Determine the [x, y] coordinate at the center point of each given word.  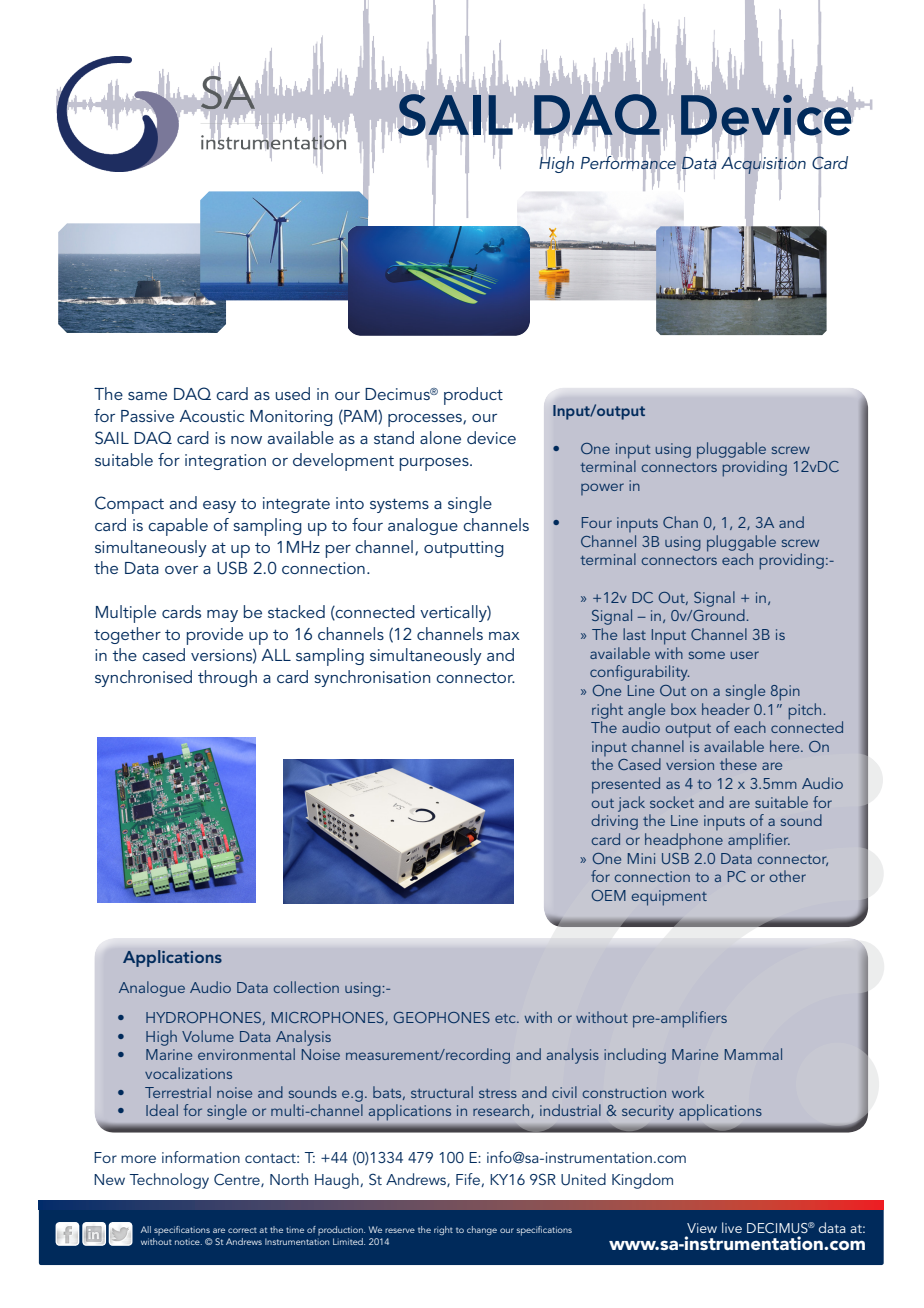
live [732, 1227]
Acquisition [763, 165]
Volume [208, 1036]
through [227, 678]
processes [426, 420]
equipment [669, 898]
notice [188, 1242]
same [147, 396]
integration [225, 462]
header [726, 709]
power [602, 489]
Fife [469, 1180]
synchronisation [372, 678]
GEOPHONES [442, 1017]
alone [440, 437]
